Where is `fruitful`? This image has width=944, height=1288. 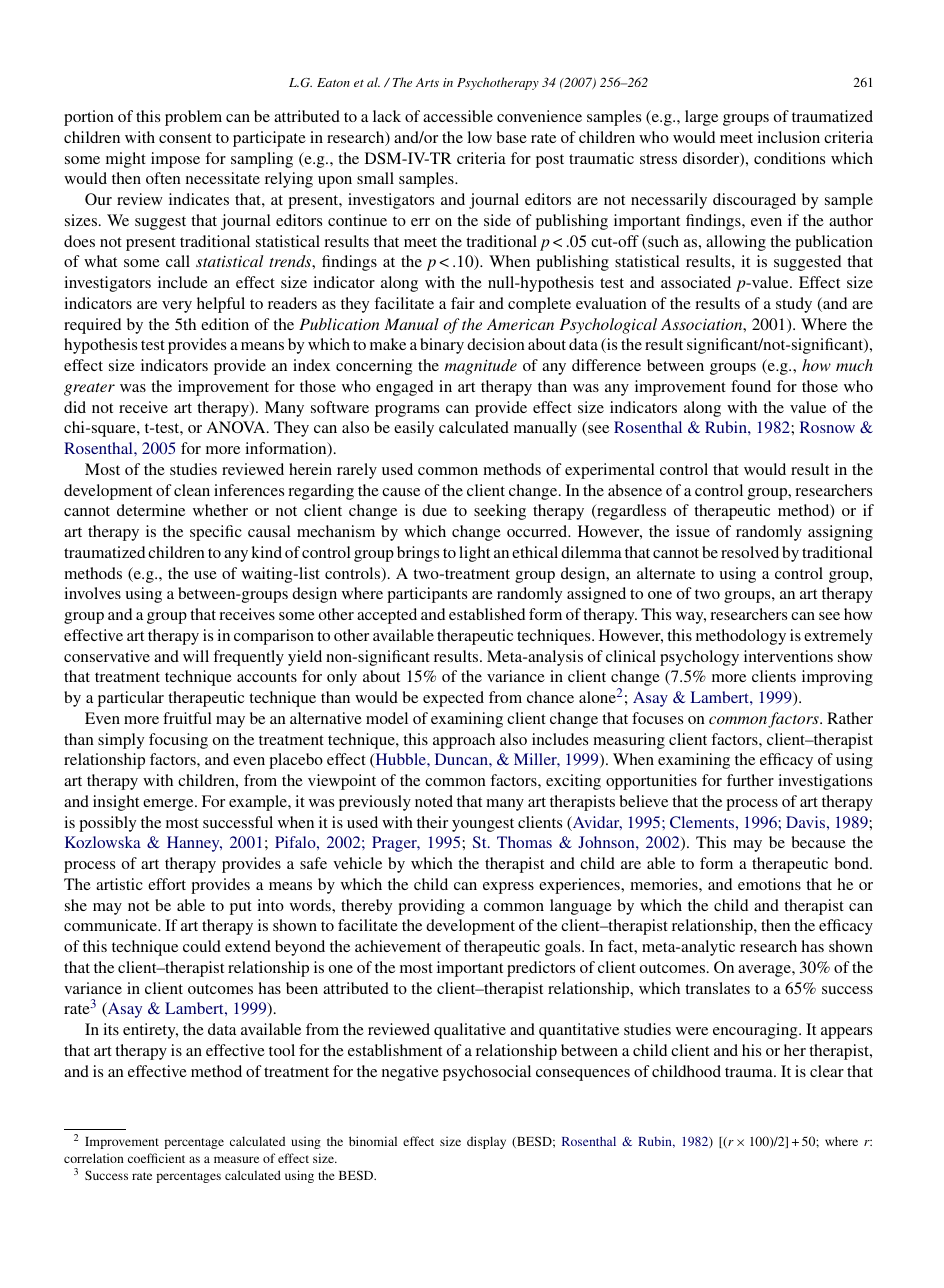
fruitful is located at coordinates (187, 718).
